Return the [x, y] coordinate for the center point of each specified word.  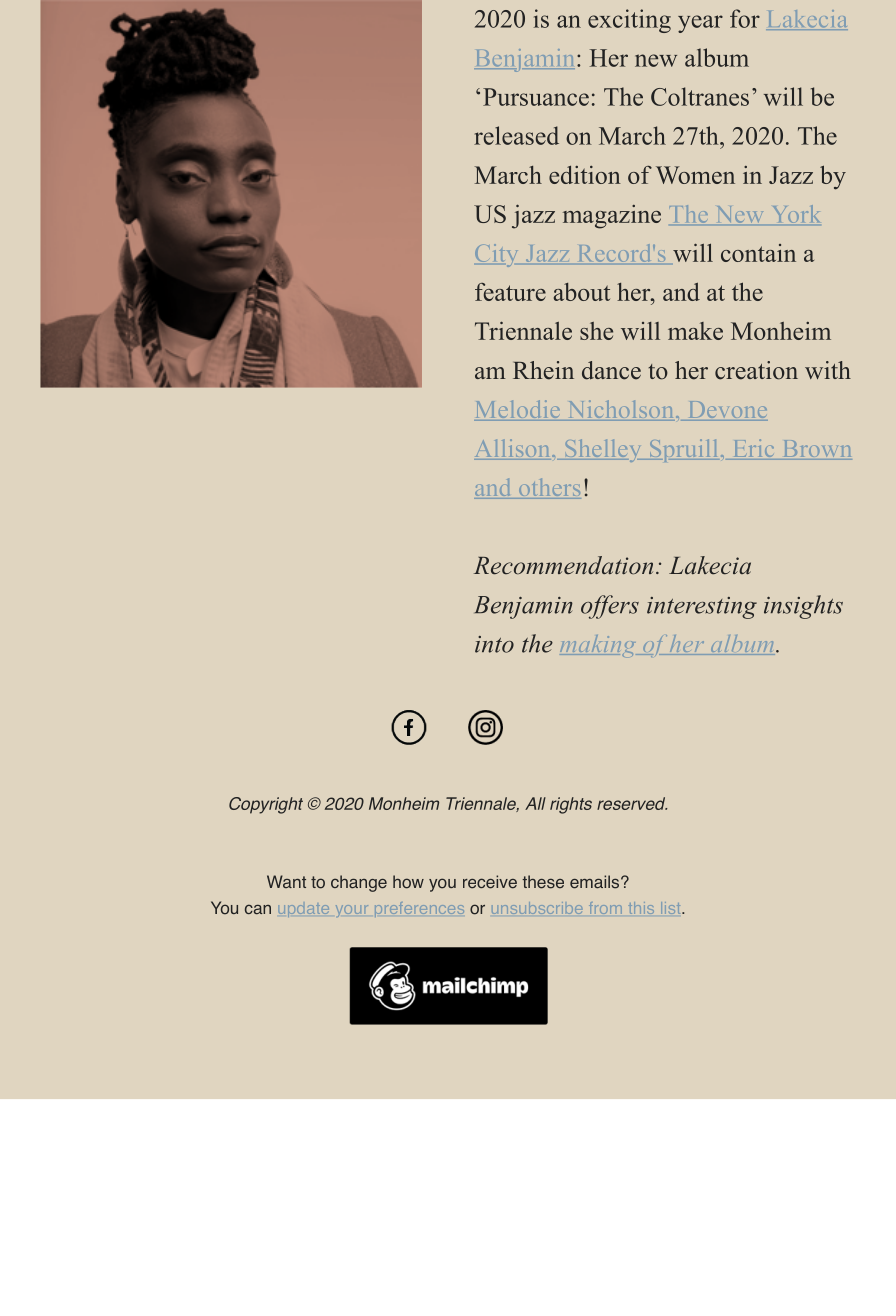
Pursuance [536, 97]
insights [803, 607]
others [548, 488]
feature [510, 292]
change [359, 883]
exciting [629, 21]
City [496, 255]
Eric [753, 449]
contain [758, 253]
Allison [513, 449]
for [745, 18]
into [494, 644]
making [599, 646]
